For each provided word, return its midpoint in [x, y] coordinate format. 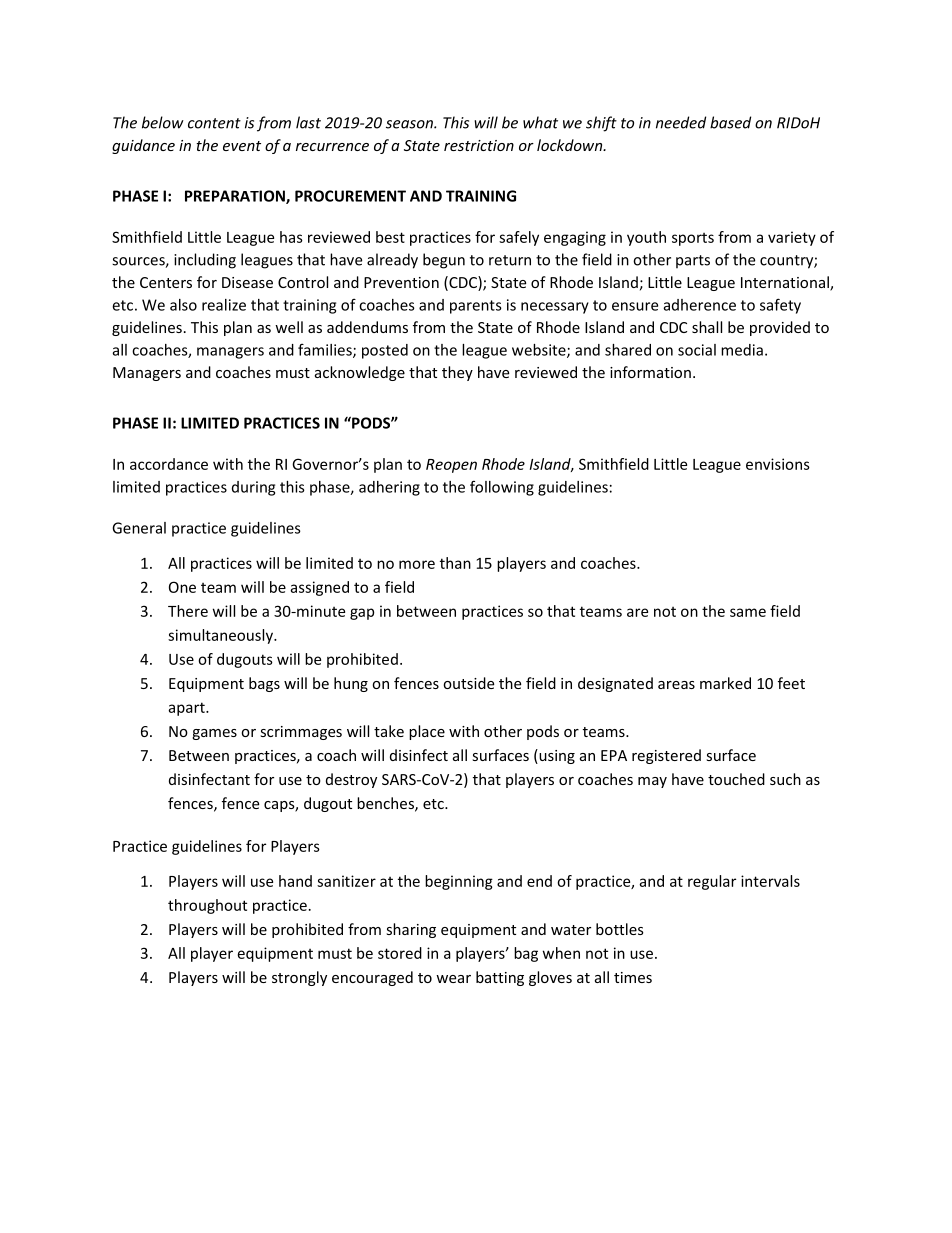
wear [453, 979]
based [730, 122]
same [748, 612]
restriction [479, 145]
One [182, 587]
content [214, 123]
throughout [207, 906]
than [455, 563]
